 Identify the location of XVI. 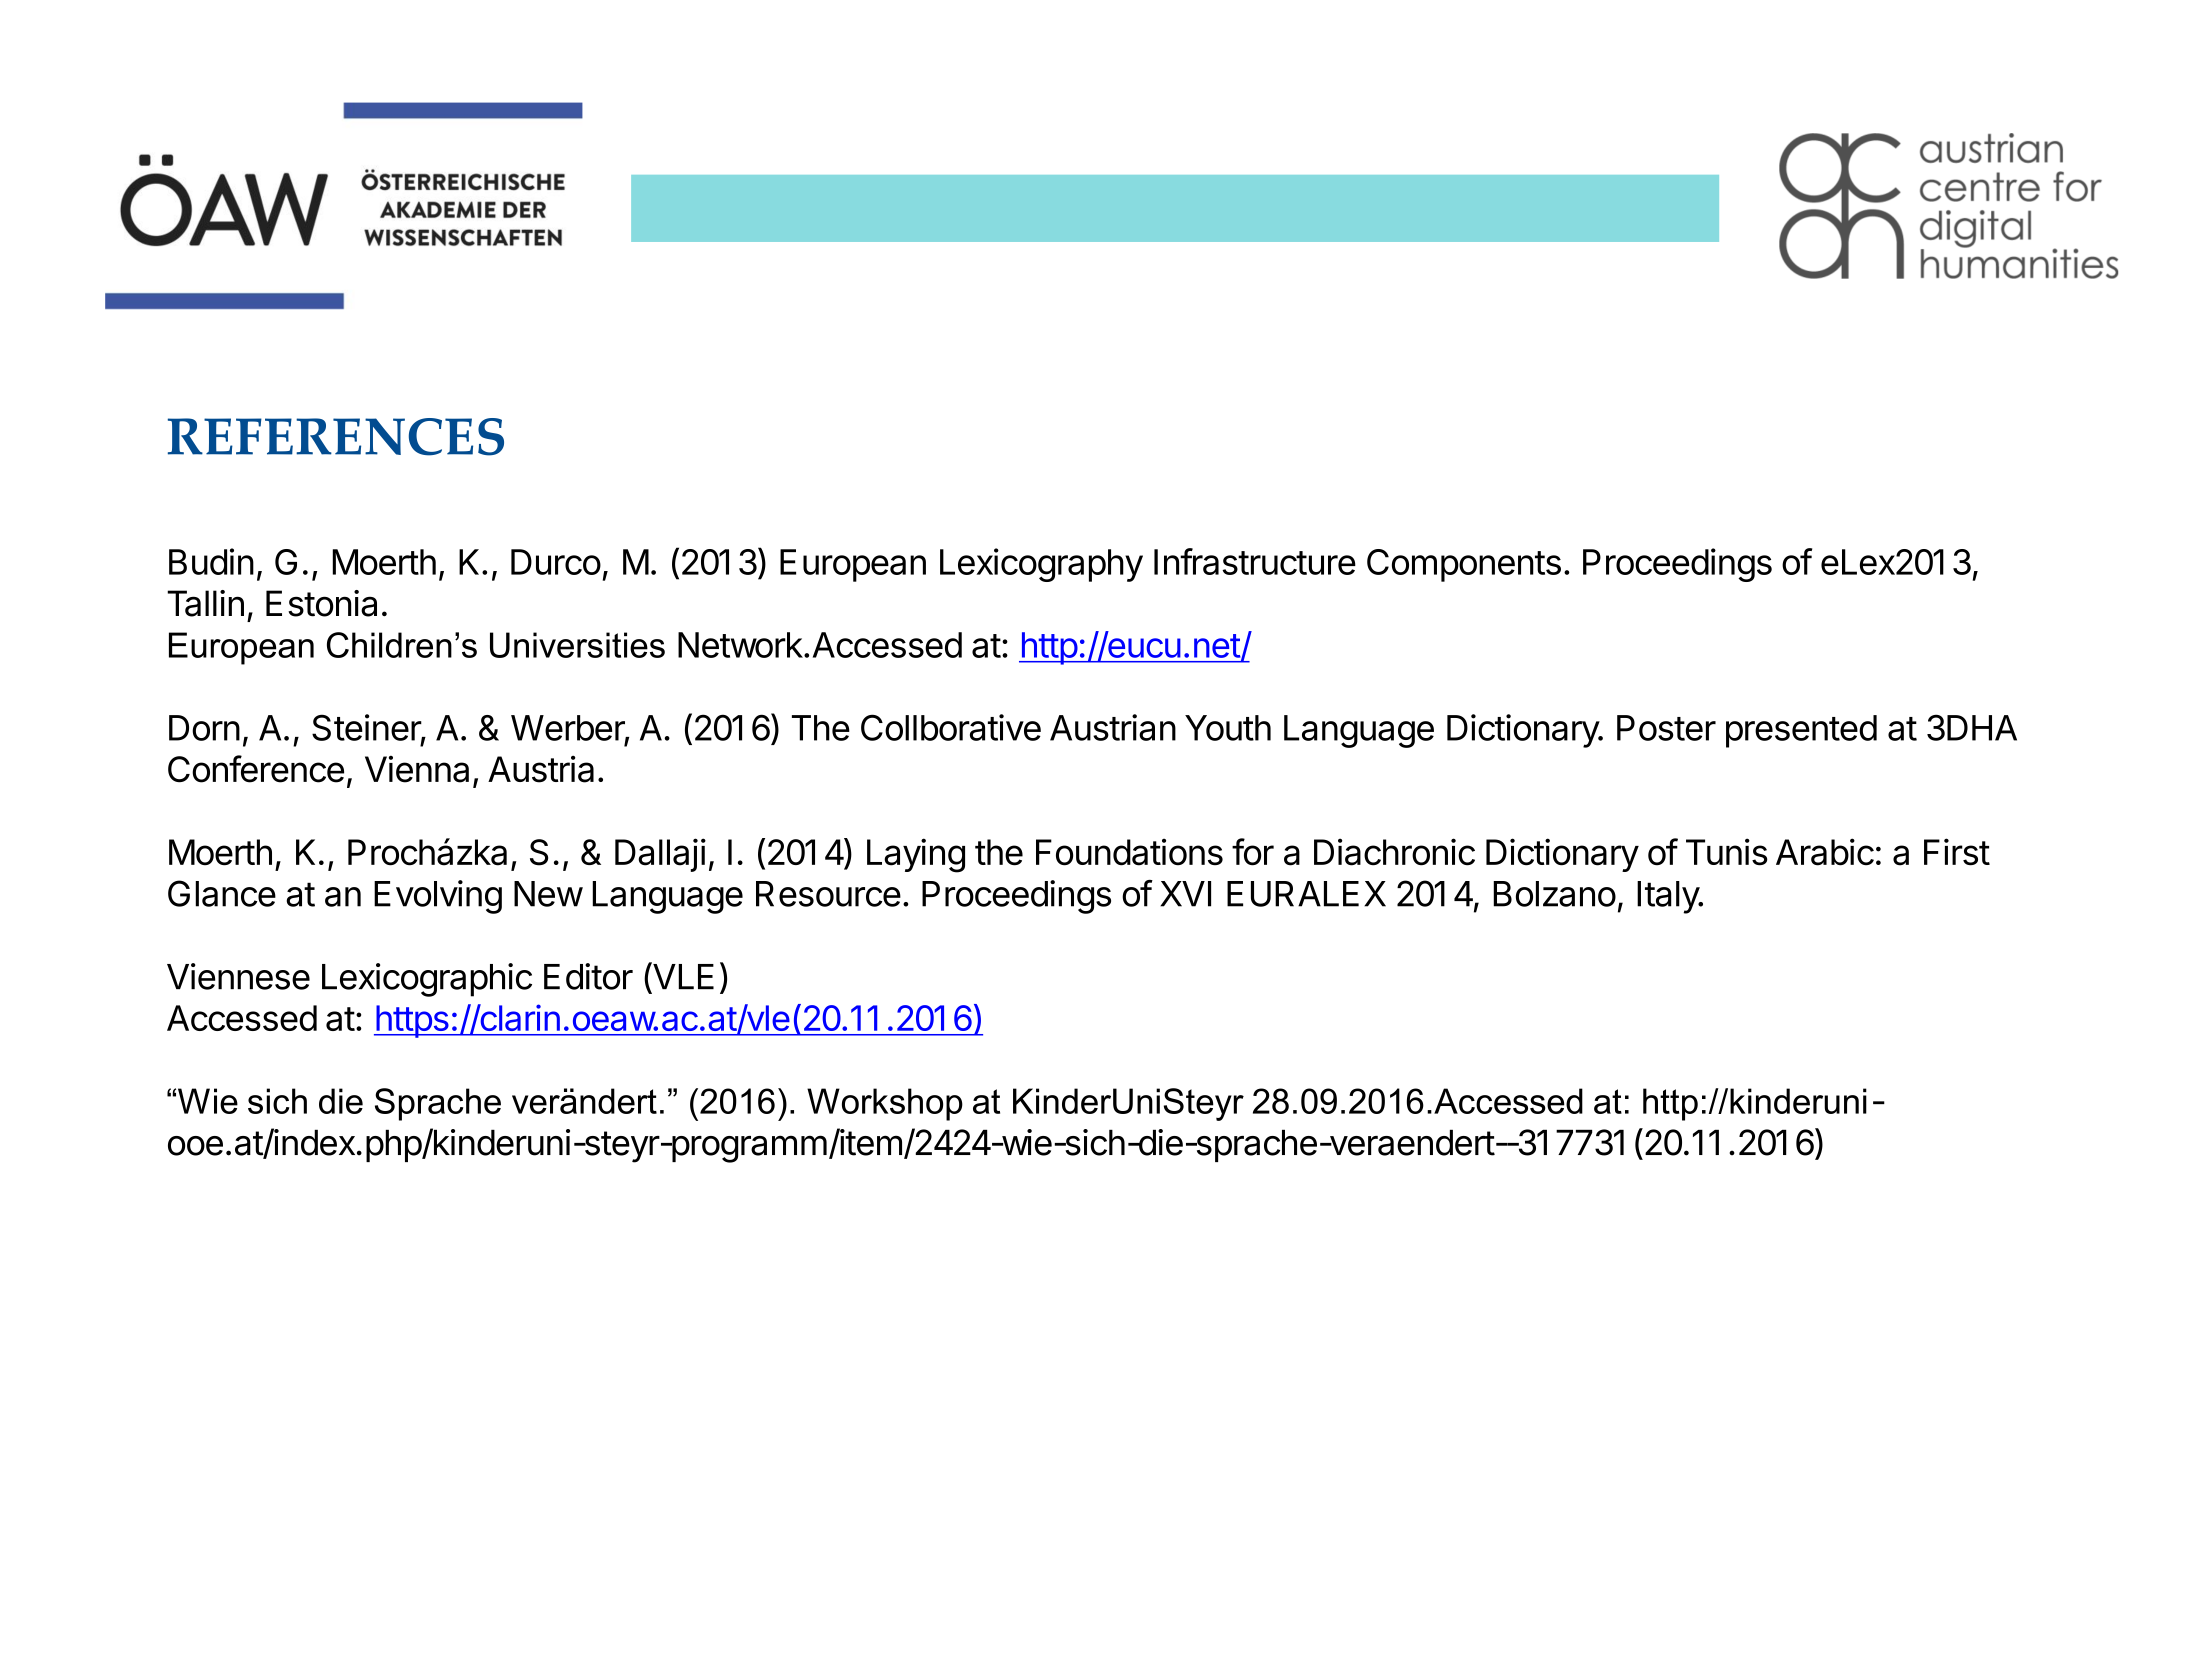
(1185, 894).
